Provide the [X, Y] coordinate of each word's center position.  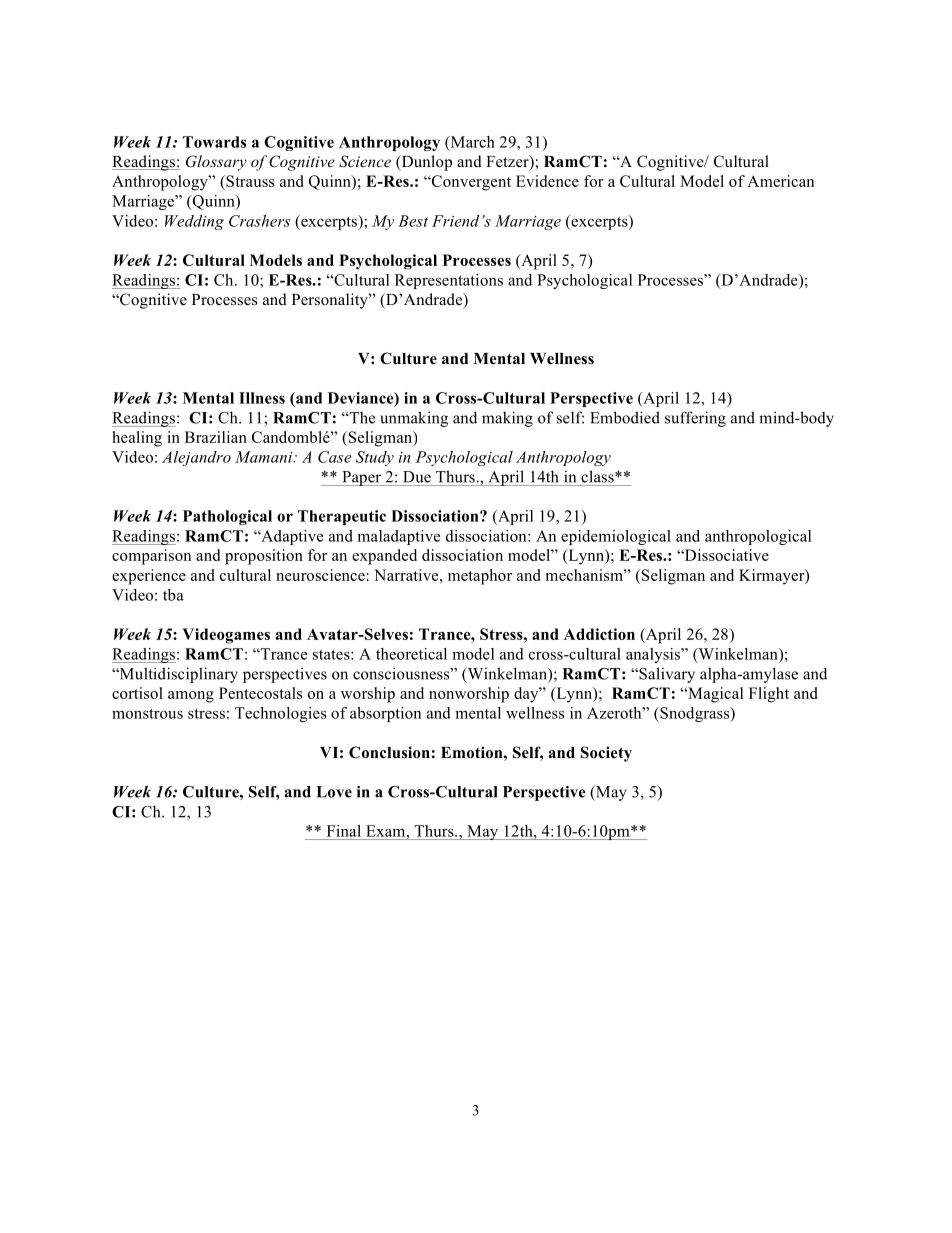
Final [344, 831]
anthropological [758, 537]
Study [375, 458]
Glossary [216, 163]
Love [334, 792]
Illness [262, 398]
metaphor [480, 577]
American [780, 181]
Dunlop [425, 163]
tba [173, 595]
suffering [695, 419]
